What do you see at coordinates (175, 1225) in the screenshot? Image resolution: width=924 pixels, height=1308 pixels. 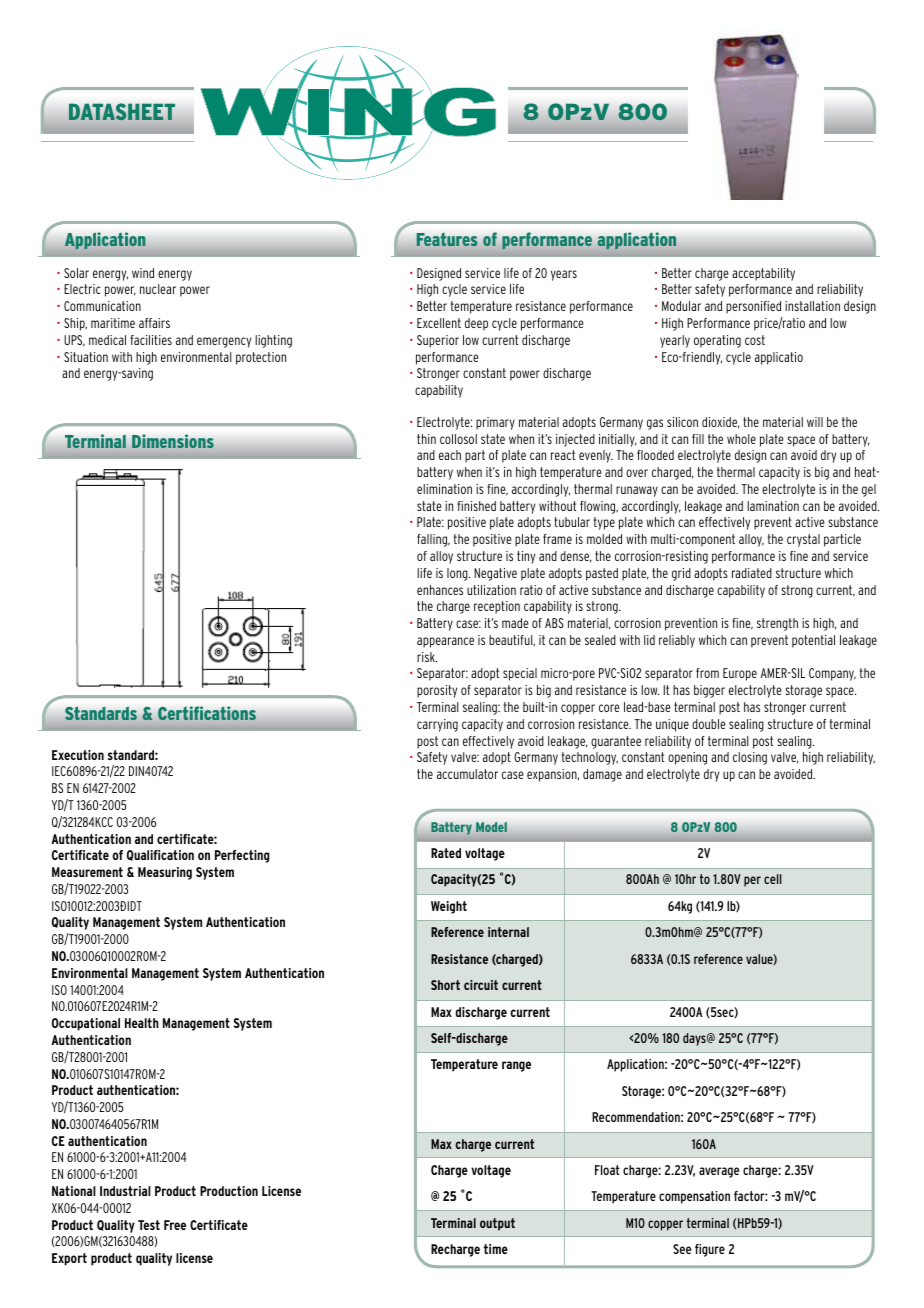 I see `Free` at bounding box center [175, 1225].
